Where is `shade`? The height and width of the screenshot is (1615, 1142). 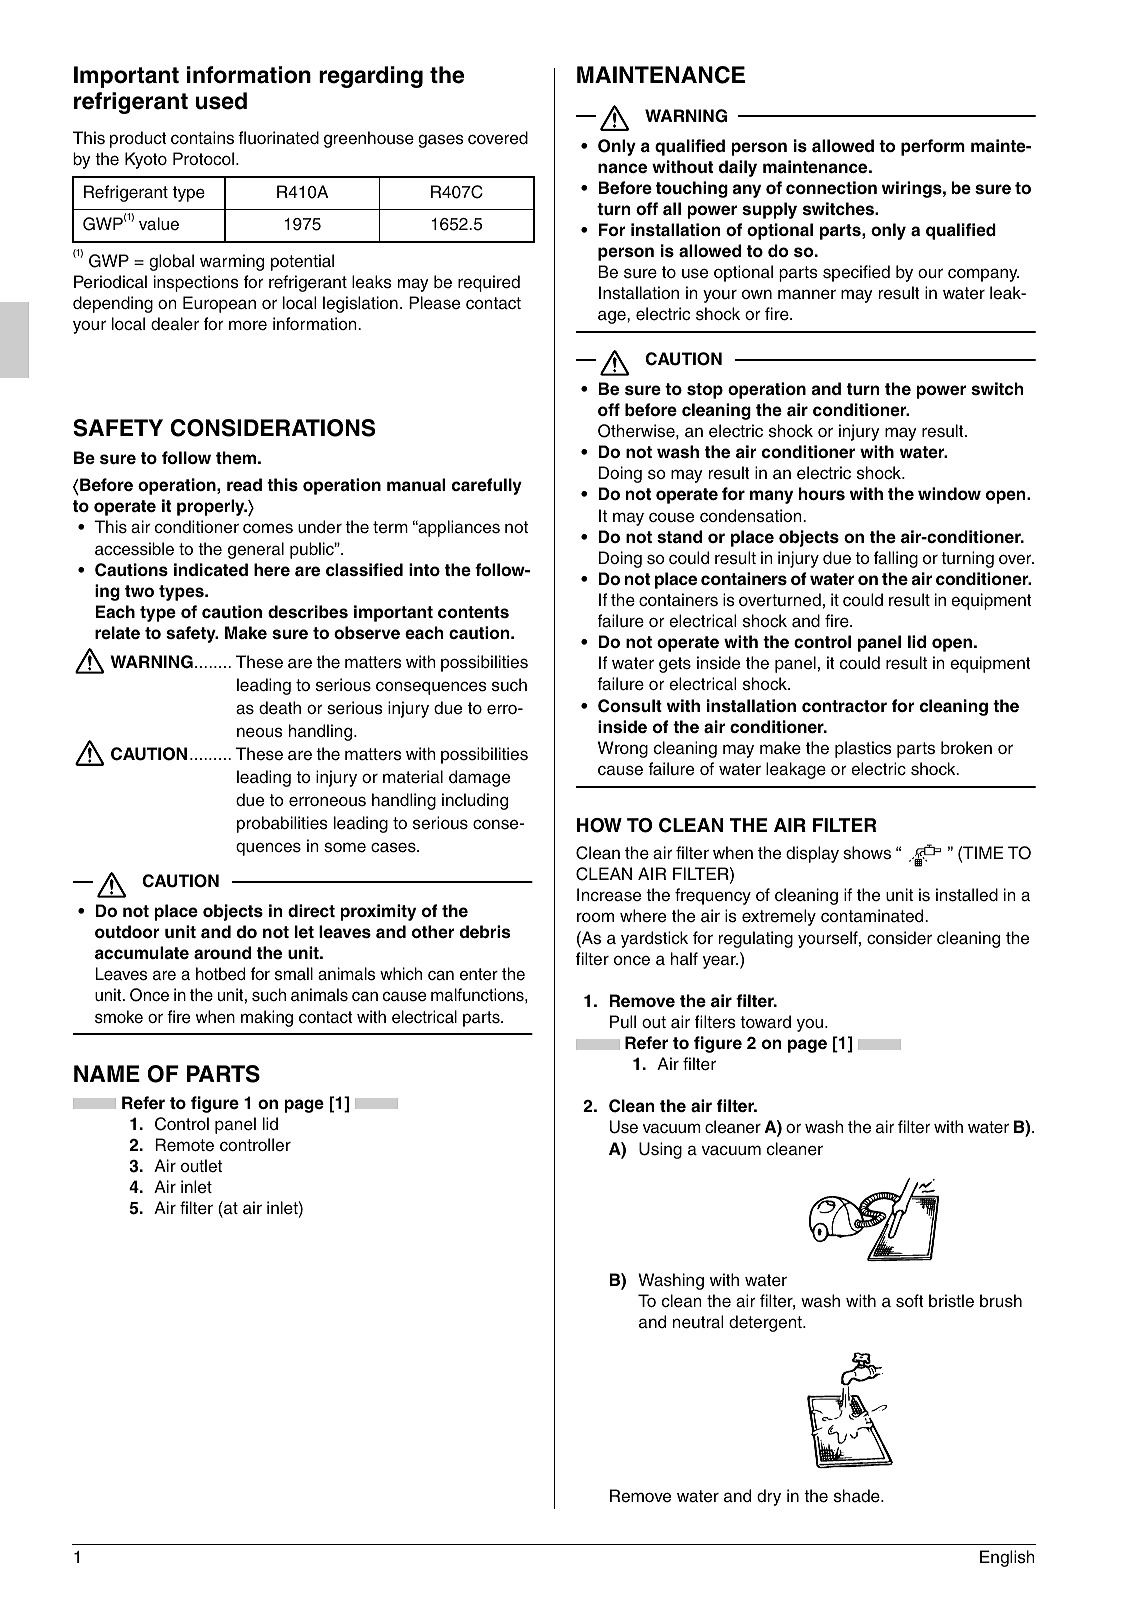
shade is located at coordinates (858, 1496).
